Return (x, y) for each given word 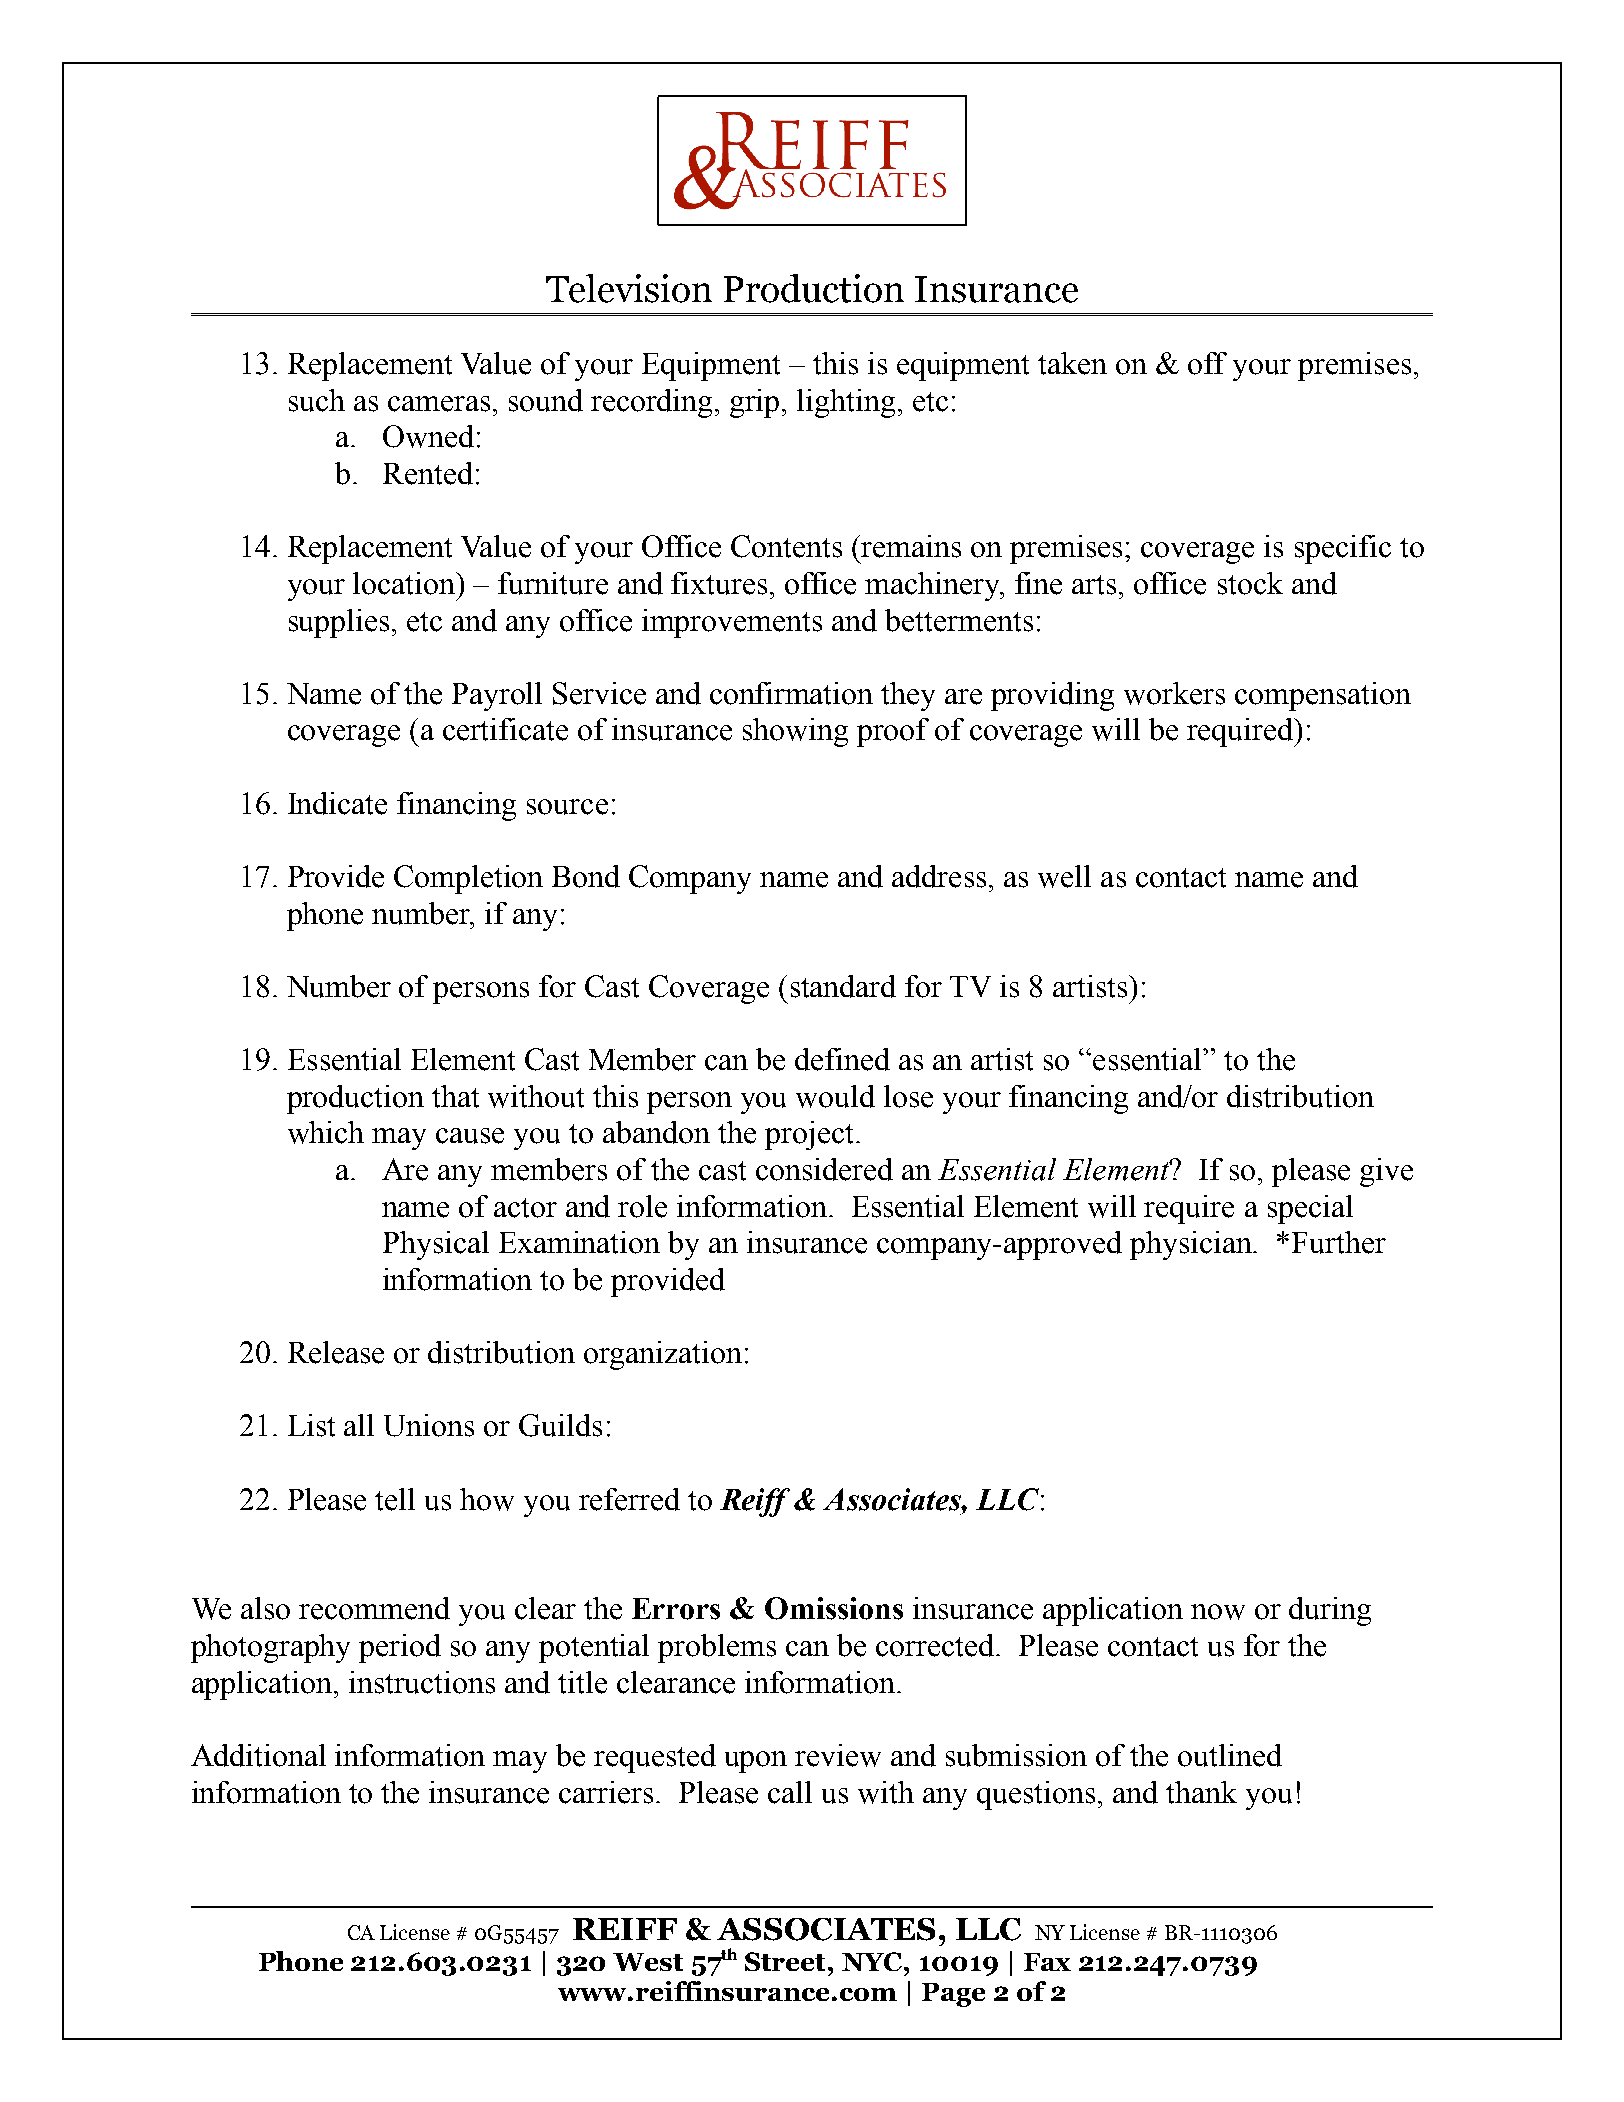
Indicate (337, 803)
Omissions (834, 1608)
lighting (846, 403)
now (1218, 1612)
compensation (1323, 696)
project (809, 1135)
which (326, 1132)
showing (795, 732)
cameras (439, 404)
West (648, 1962)
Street (787, 1961)
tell (395, 1499)
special (1310, 1209)
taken (1072, 363)
